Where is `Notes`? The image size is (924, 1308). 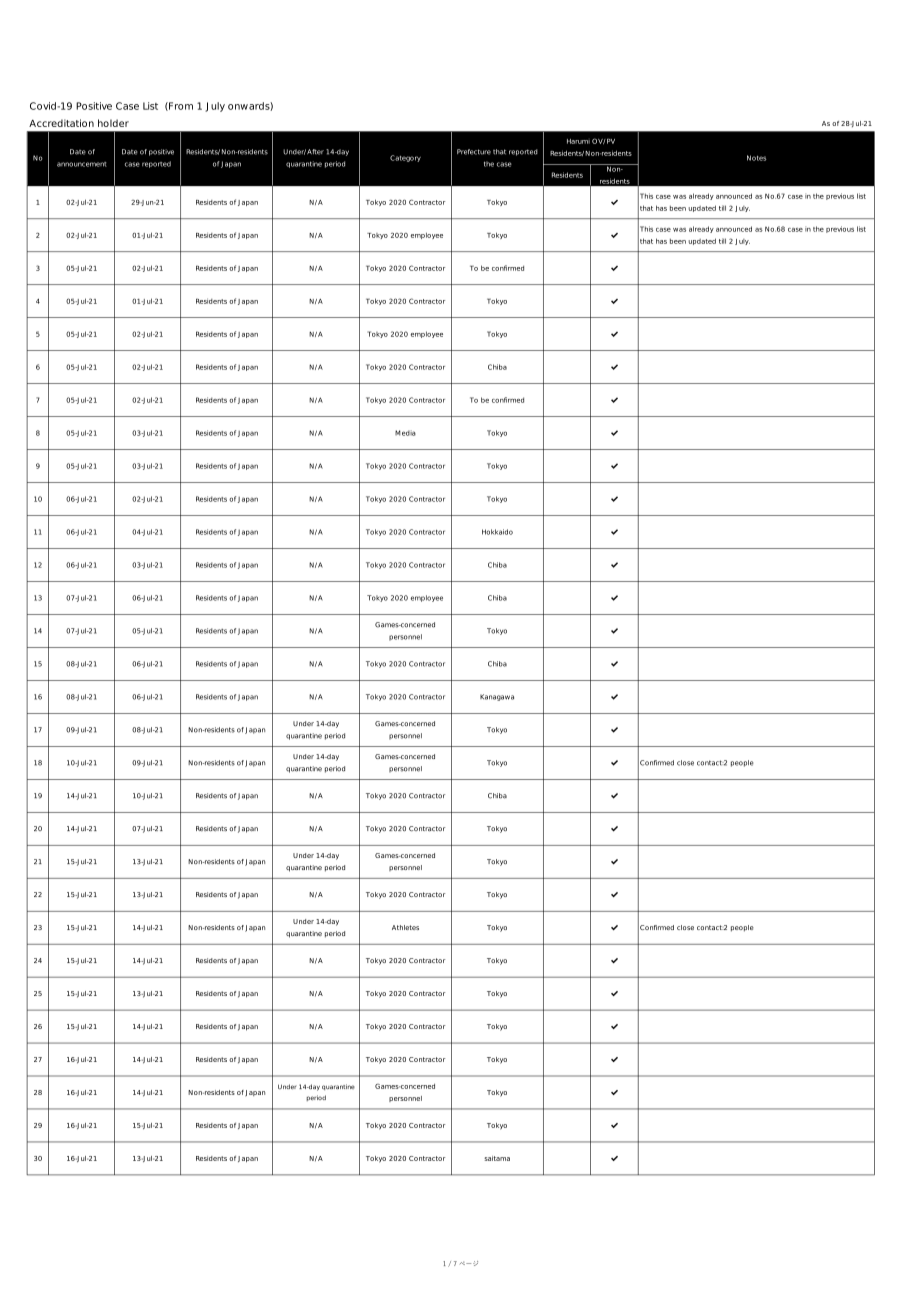
Notes is located at coordinates (756, 158).
